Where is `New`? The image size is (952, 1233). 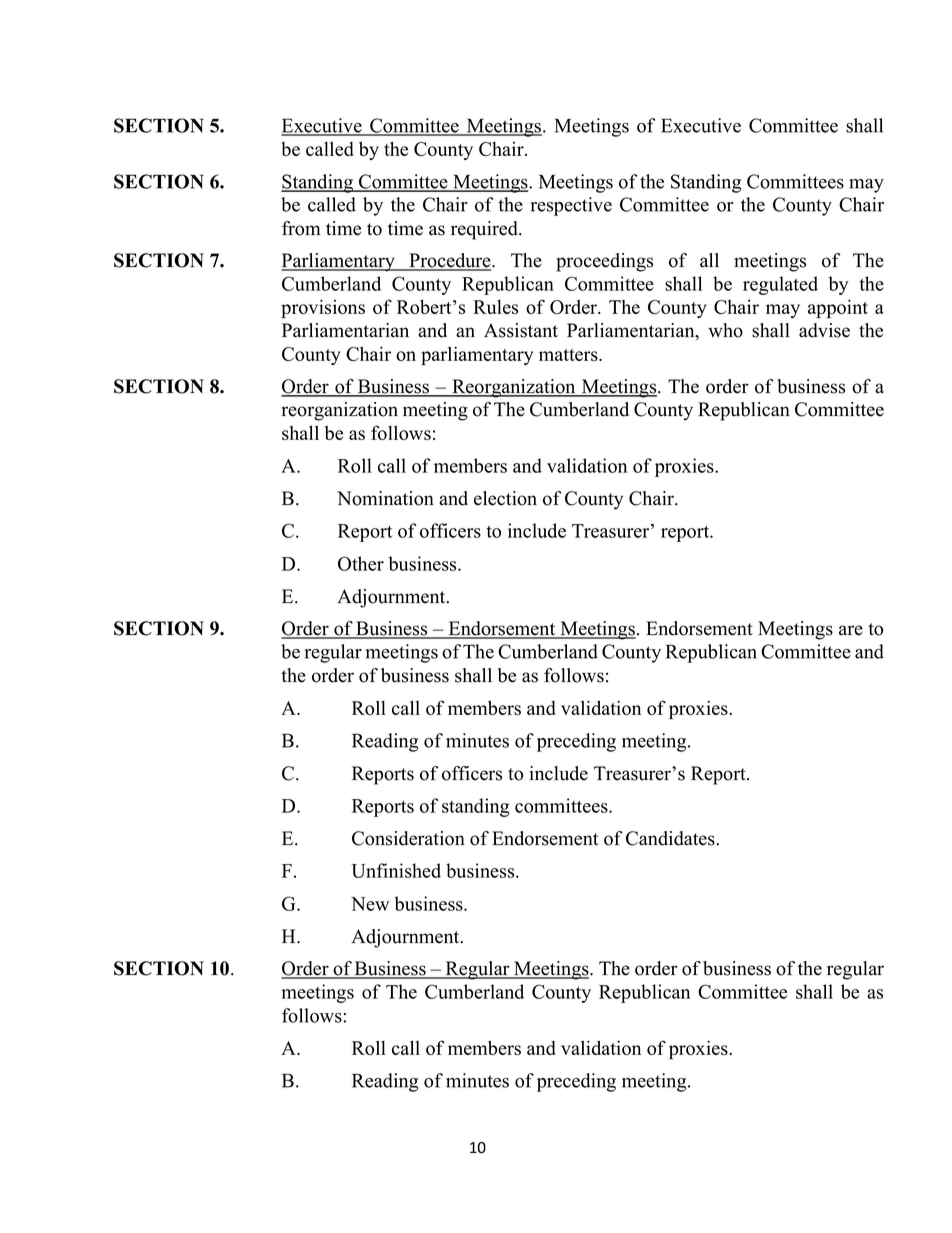
New is located at coordinates (370, 904).
